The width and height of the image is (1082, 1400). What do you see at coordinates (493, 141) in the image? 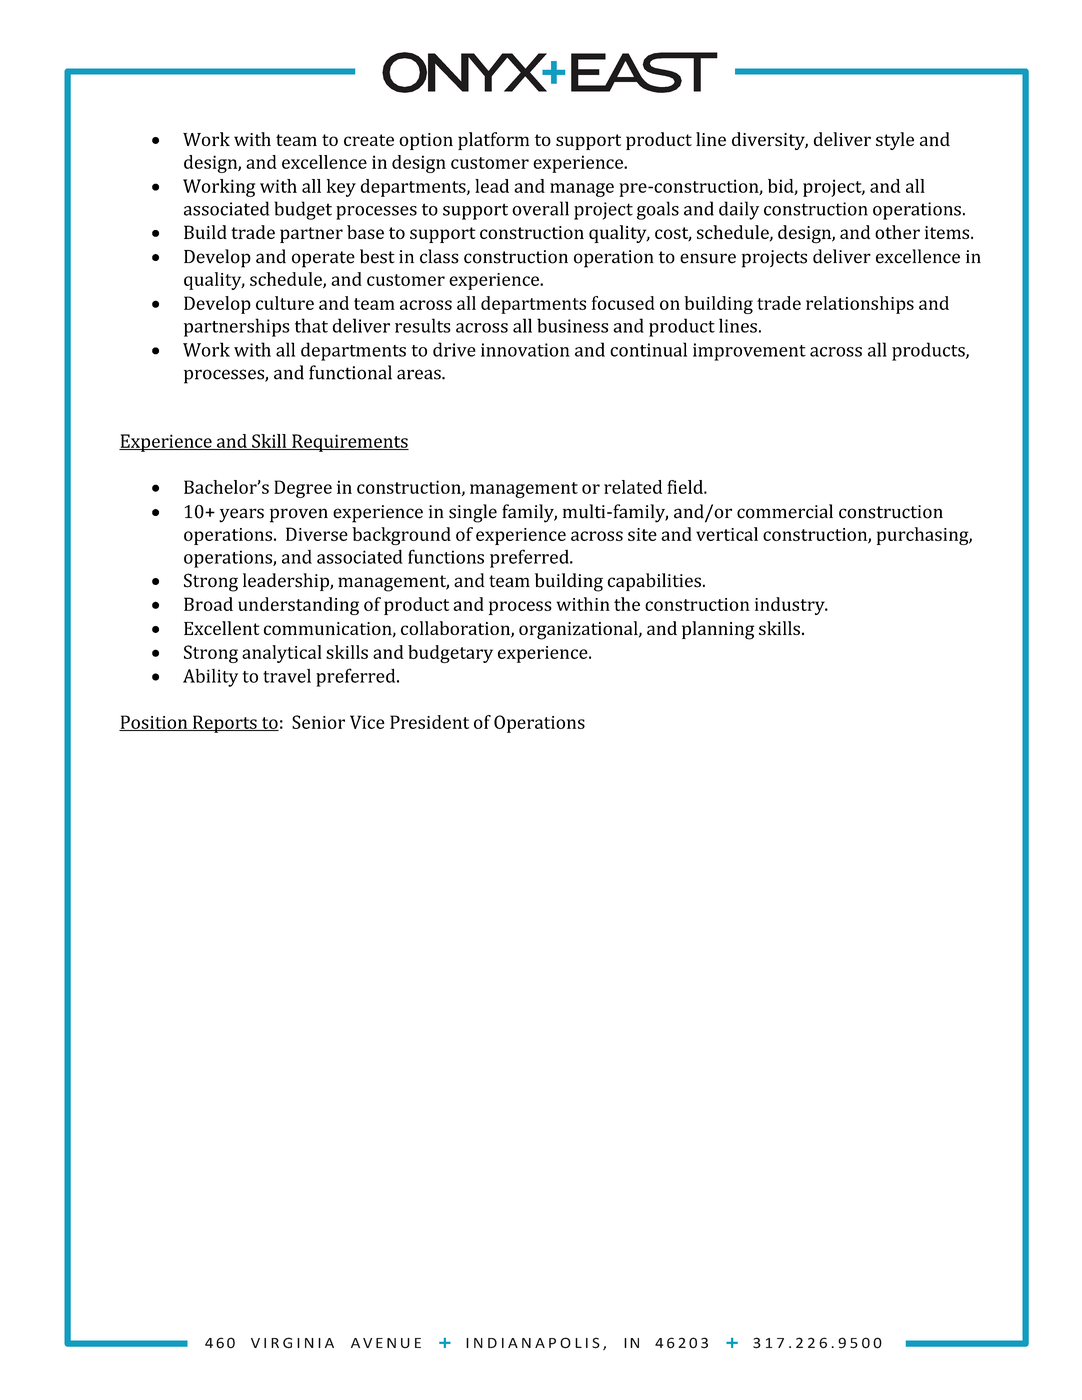
I see `platform` at bounding box center [493, 141].
